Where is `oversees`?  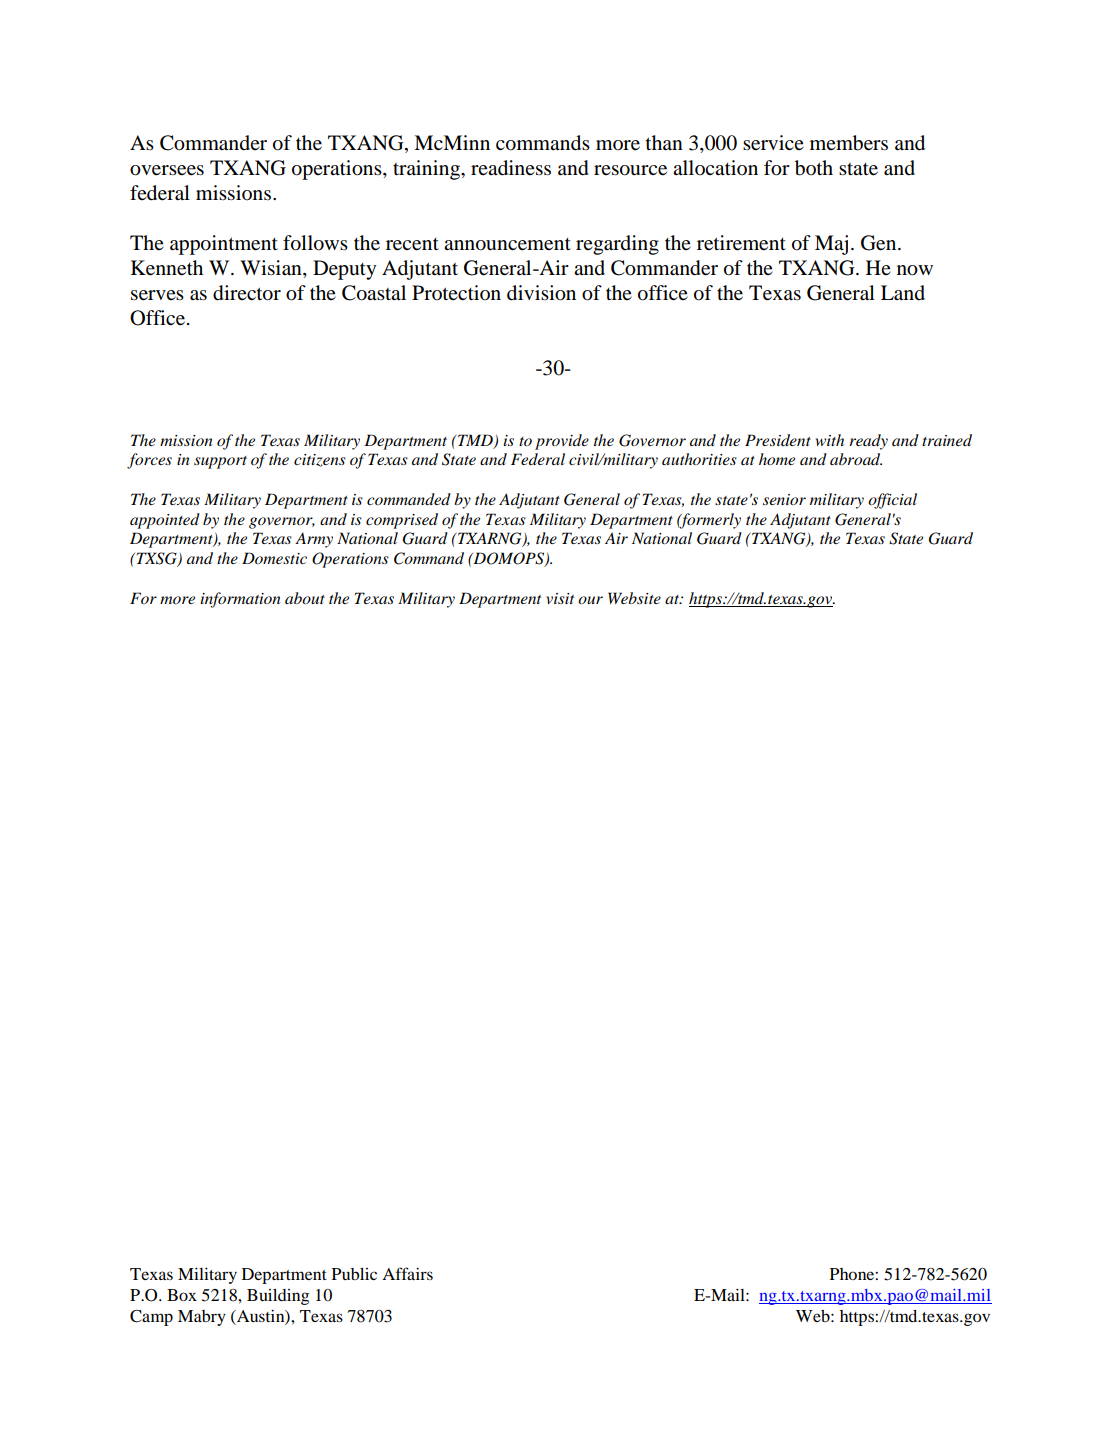 oversees is located at coordinates (167, 170).
